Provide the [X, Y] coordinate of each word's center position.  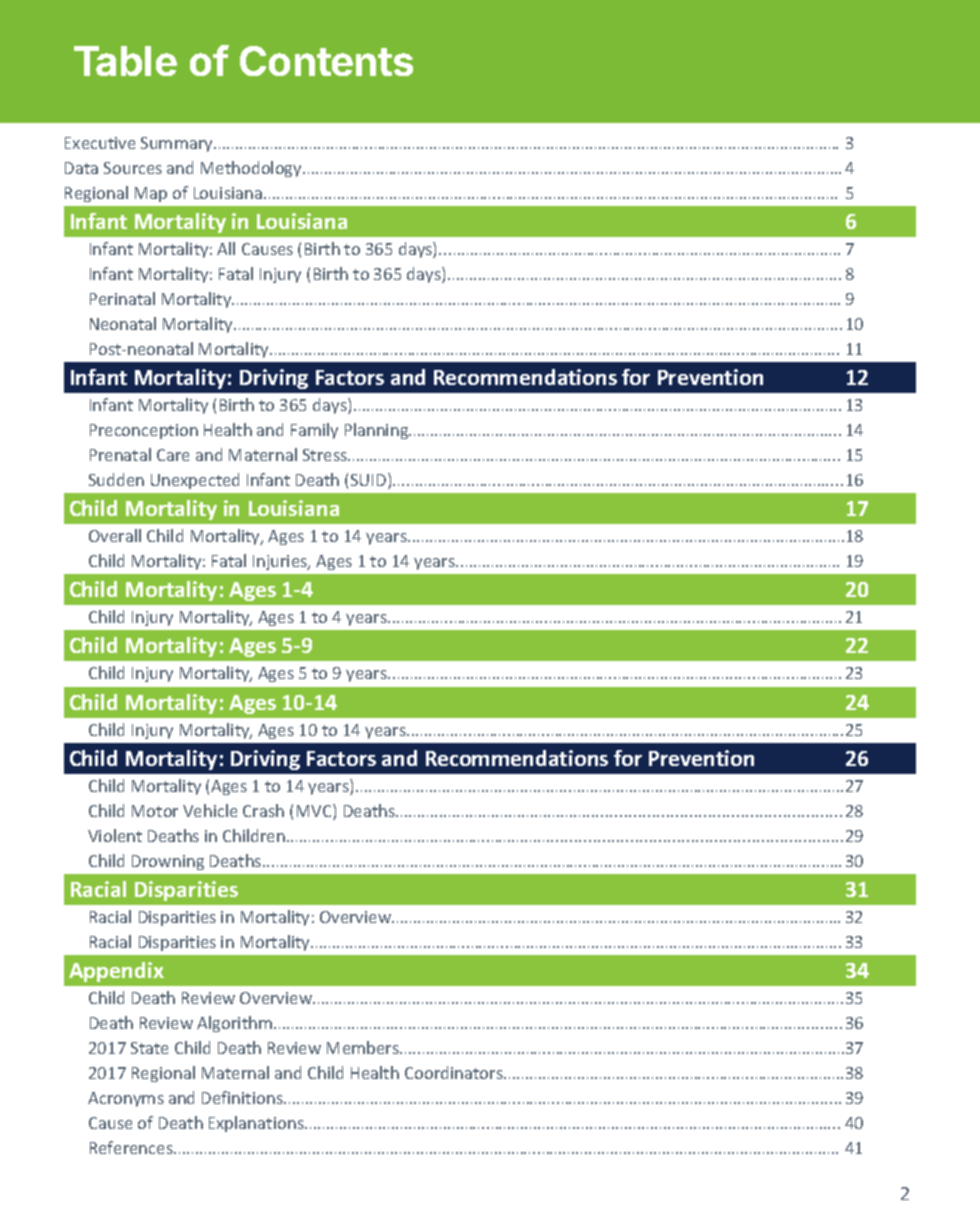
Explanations [257, 1124]
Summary [178, 144]
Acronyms [126, 1099]
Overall [115, 535]
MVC [315, 812]
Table [125, 61]
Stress [326, 455]
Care [173, 455]
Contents [326, 61]
